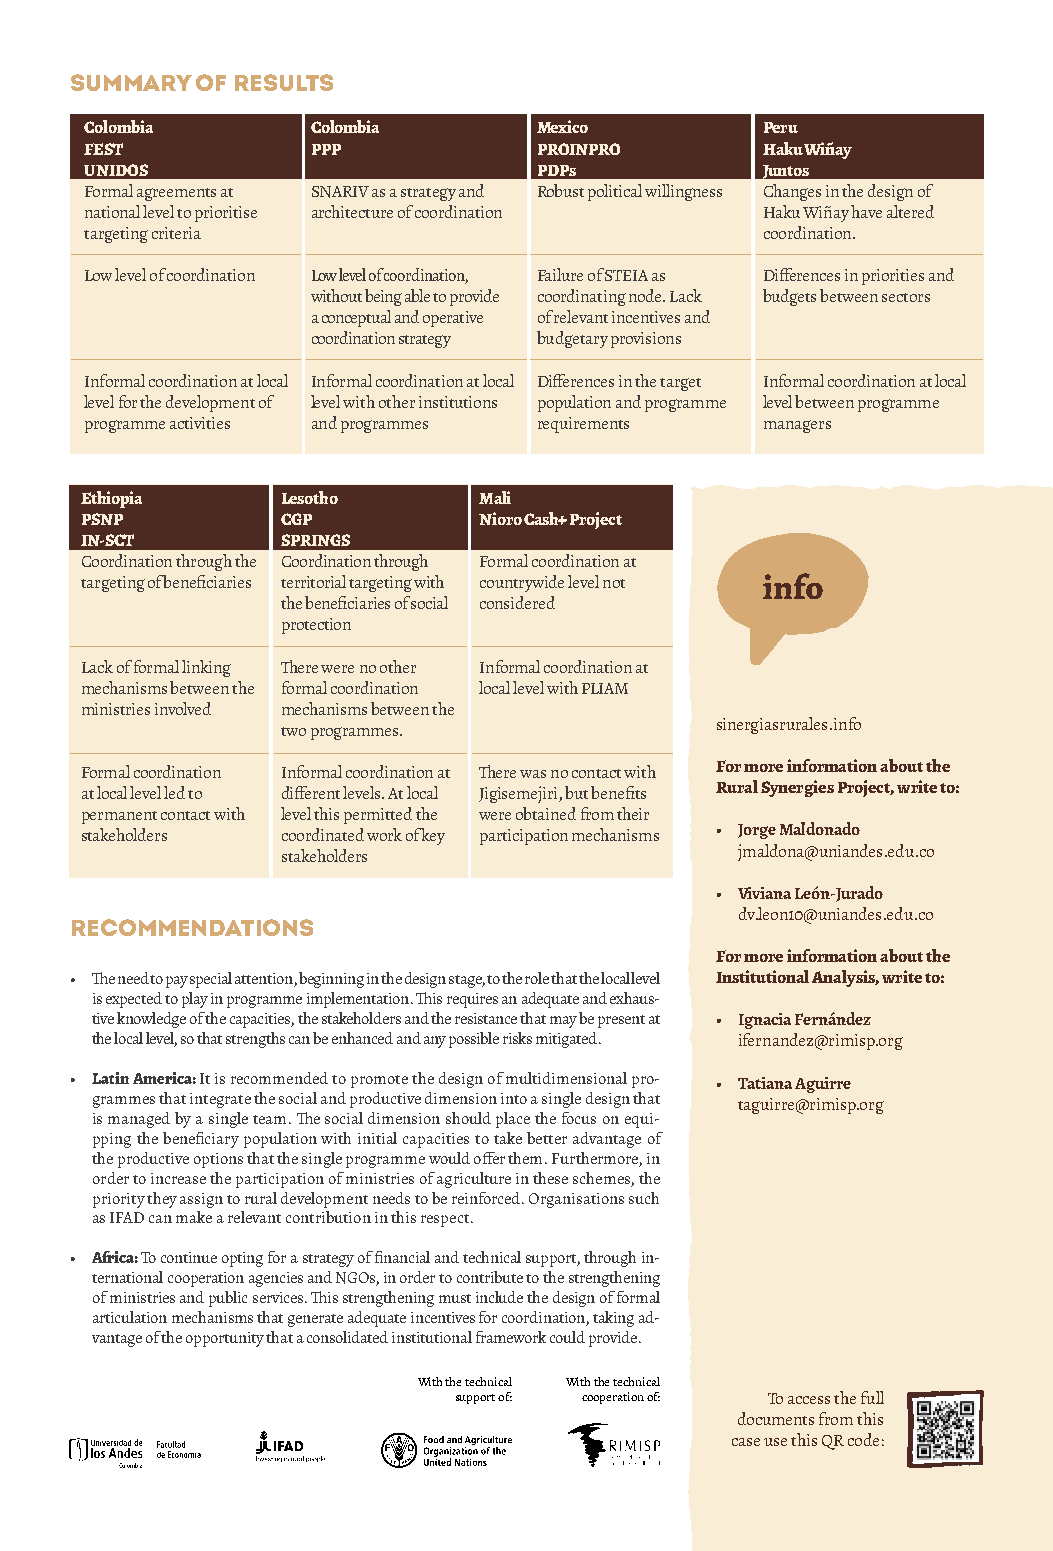 Image resolution: width=1053 pixels, height=1551 pixels. I want to click on into, so click(514, 1098).
